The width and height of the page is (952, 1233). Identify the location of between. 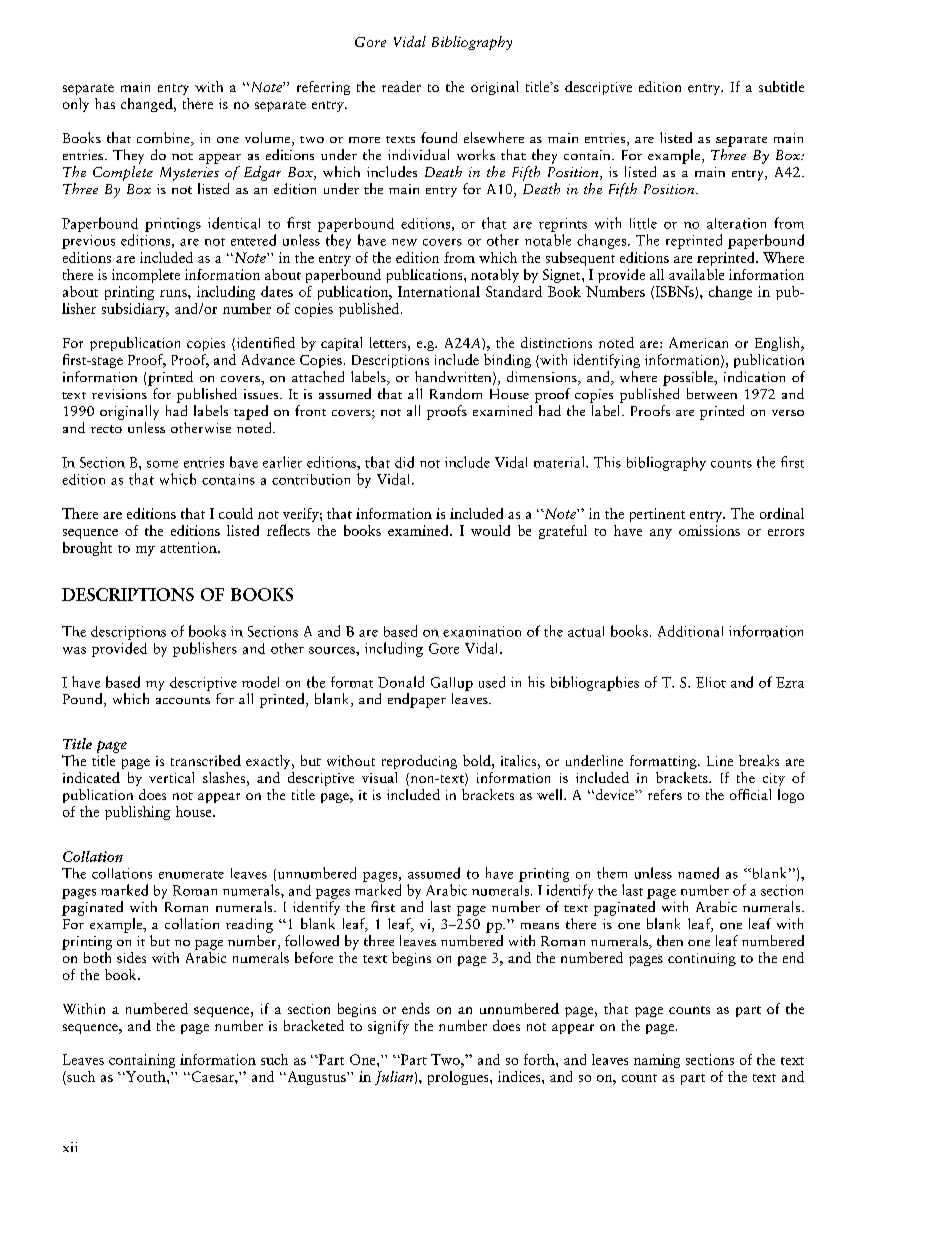
(712, 393).
